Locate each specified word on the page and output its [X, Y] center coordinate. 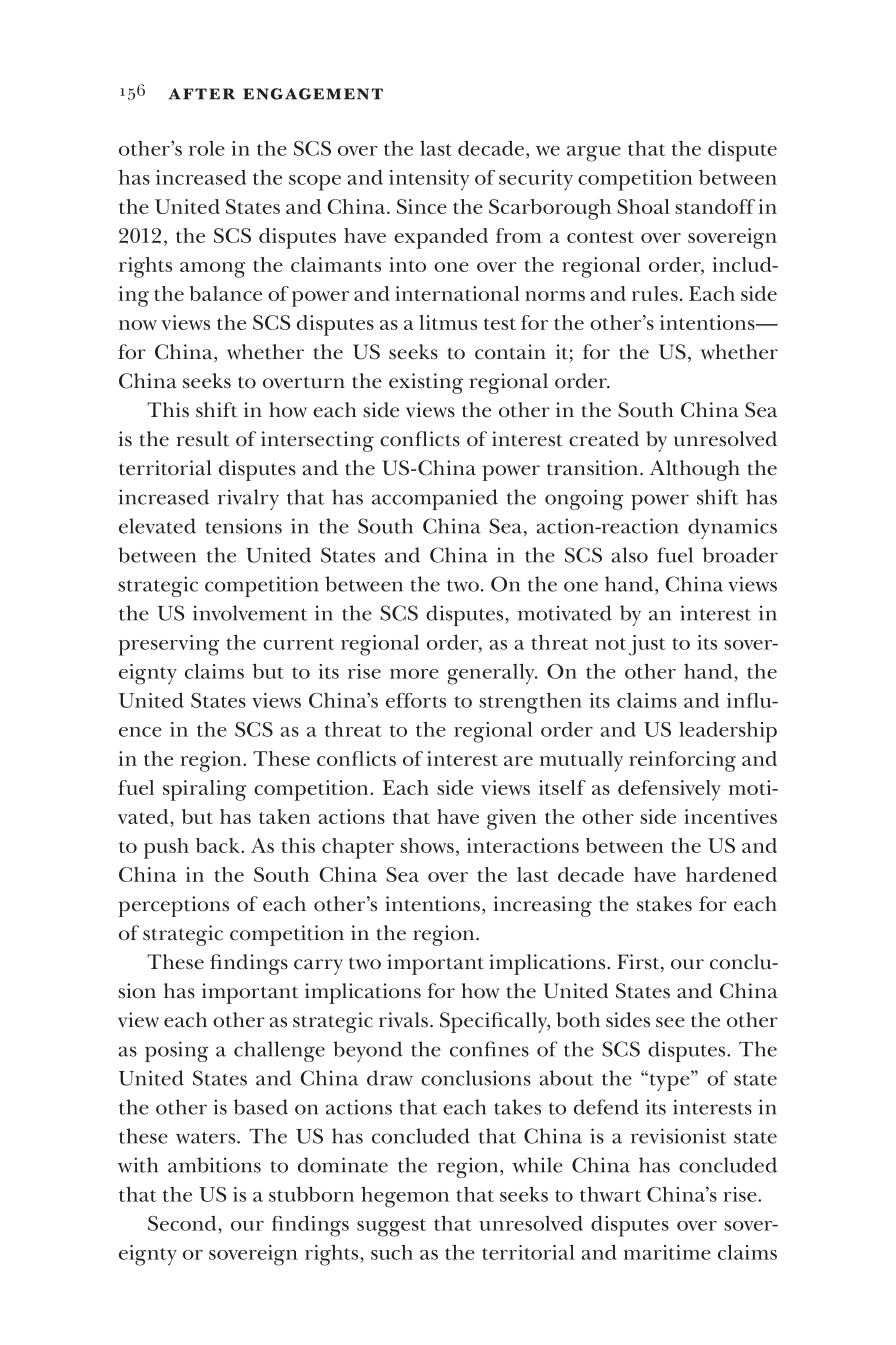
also [629, 555]
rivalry [248, 499]
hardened [731, 874]
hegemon [405, 1197]
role [207, 148]
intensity [429, 180]
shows [427, 845]
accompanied [435, 499]
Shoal [643, 206]
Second [183, 1223]
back [219, 845]
